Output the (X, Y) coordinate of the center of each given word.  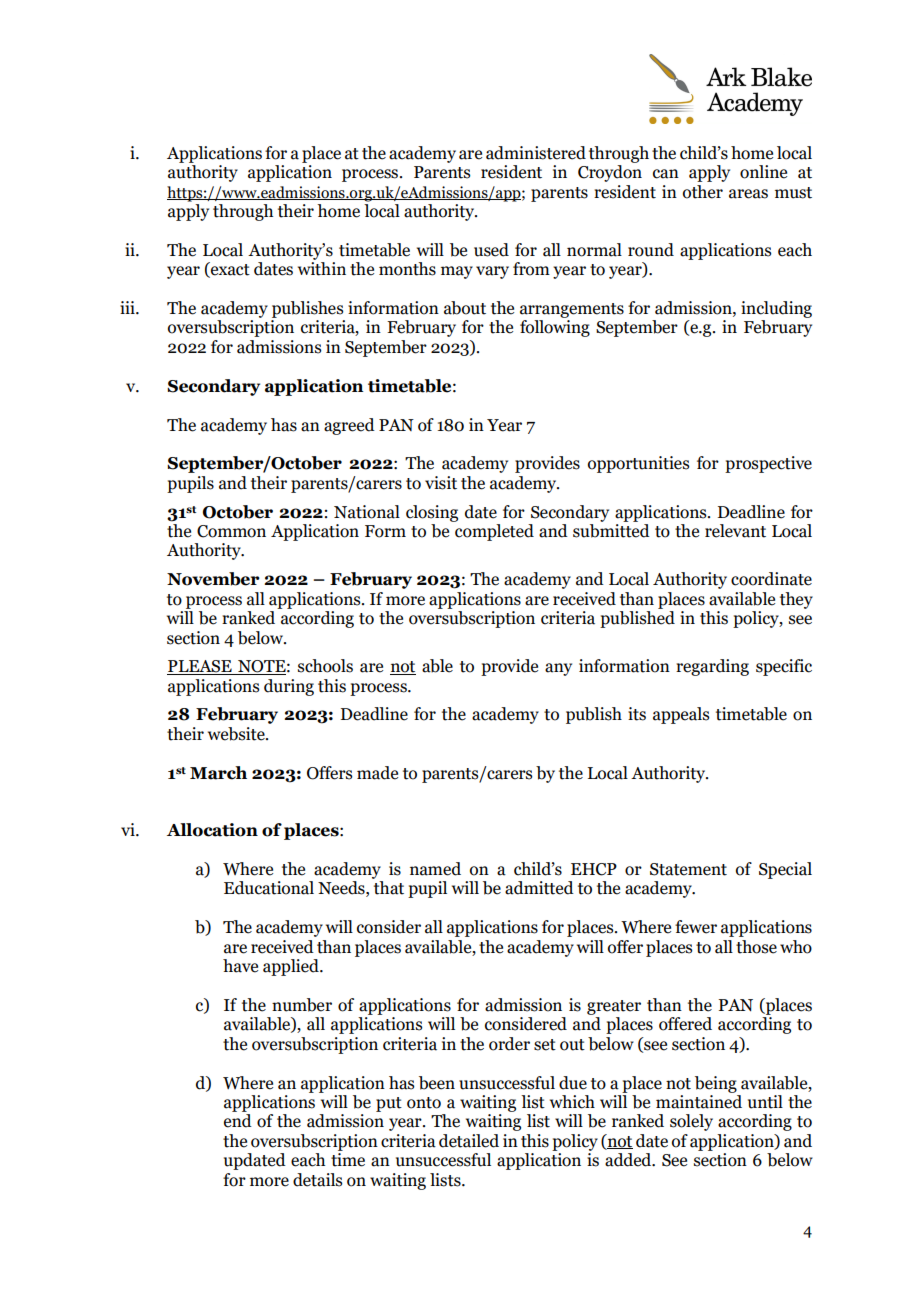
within (322, 269)
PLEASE (200, 667)
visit (441, 483)
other (703, 192)
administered (536, 153)
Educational (269, 888)
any (558, 669)
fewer (696, 927)
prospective (768, 464)
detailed (469, 1141)
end (238, 1121)
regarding (712, 667)
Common (231, 531)
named (435, 869)
